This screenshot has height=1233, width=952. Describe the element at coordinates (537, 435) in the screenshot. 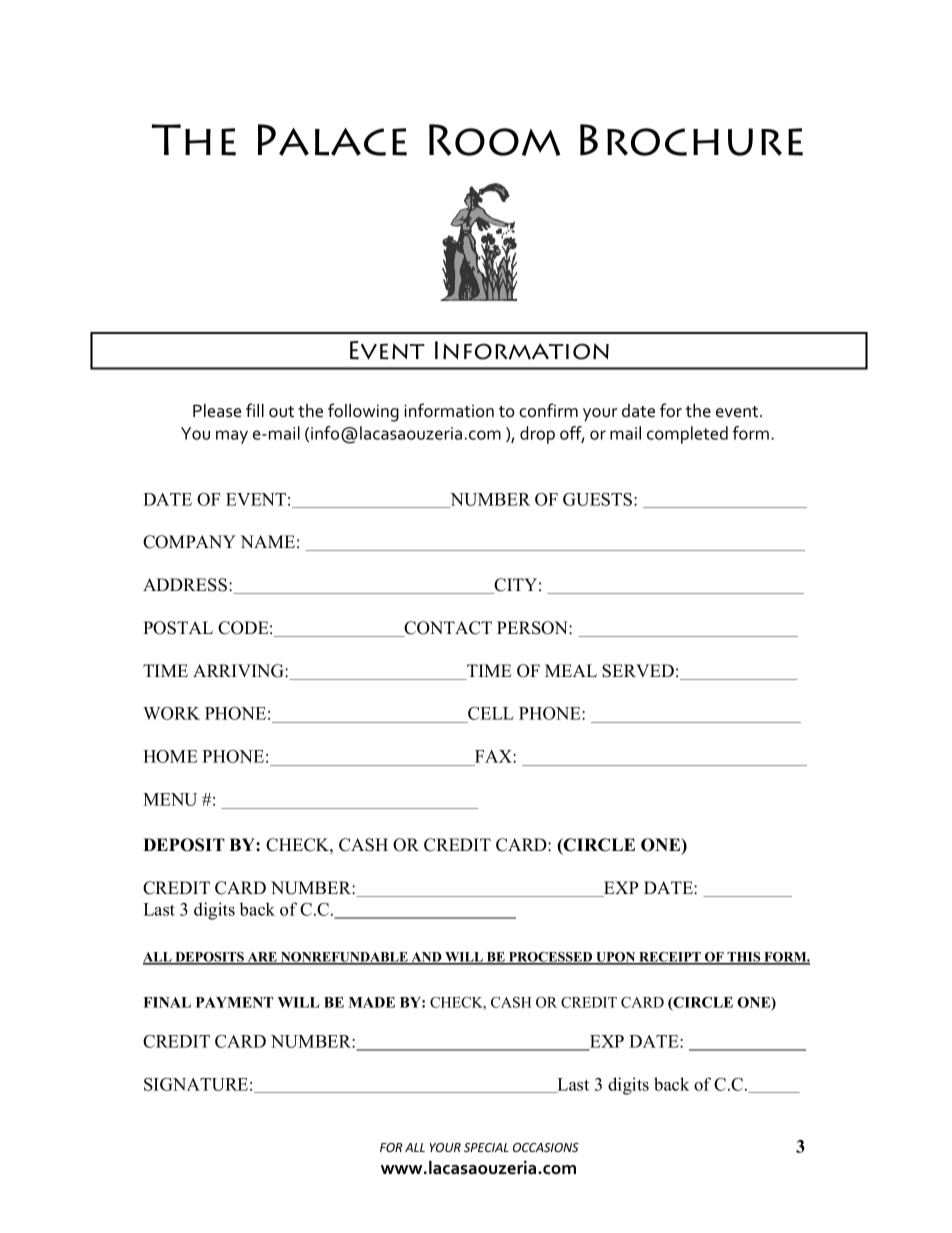

I see `drop` at that location.
